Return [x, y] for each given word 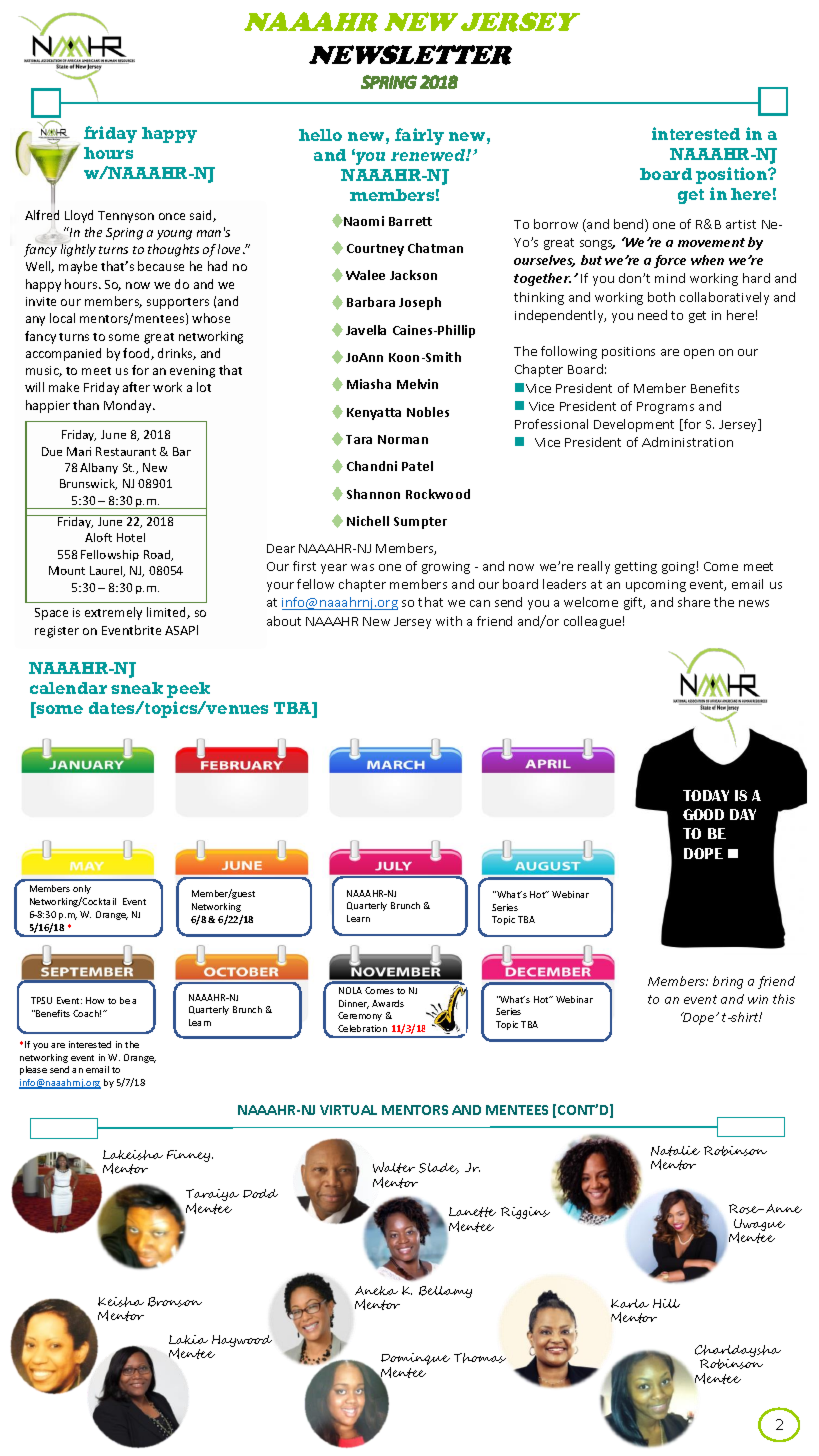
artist [741, 224]
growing [446, 568]
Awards [388, 1003]
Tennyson [126, 217]
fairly [419, 136]
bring [728, 982]
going [678, 568]
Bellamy [445, 1292]
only [82, 889]
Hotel [131, 537]
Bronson [175, 1302]
